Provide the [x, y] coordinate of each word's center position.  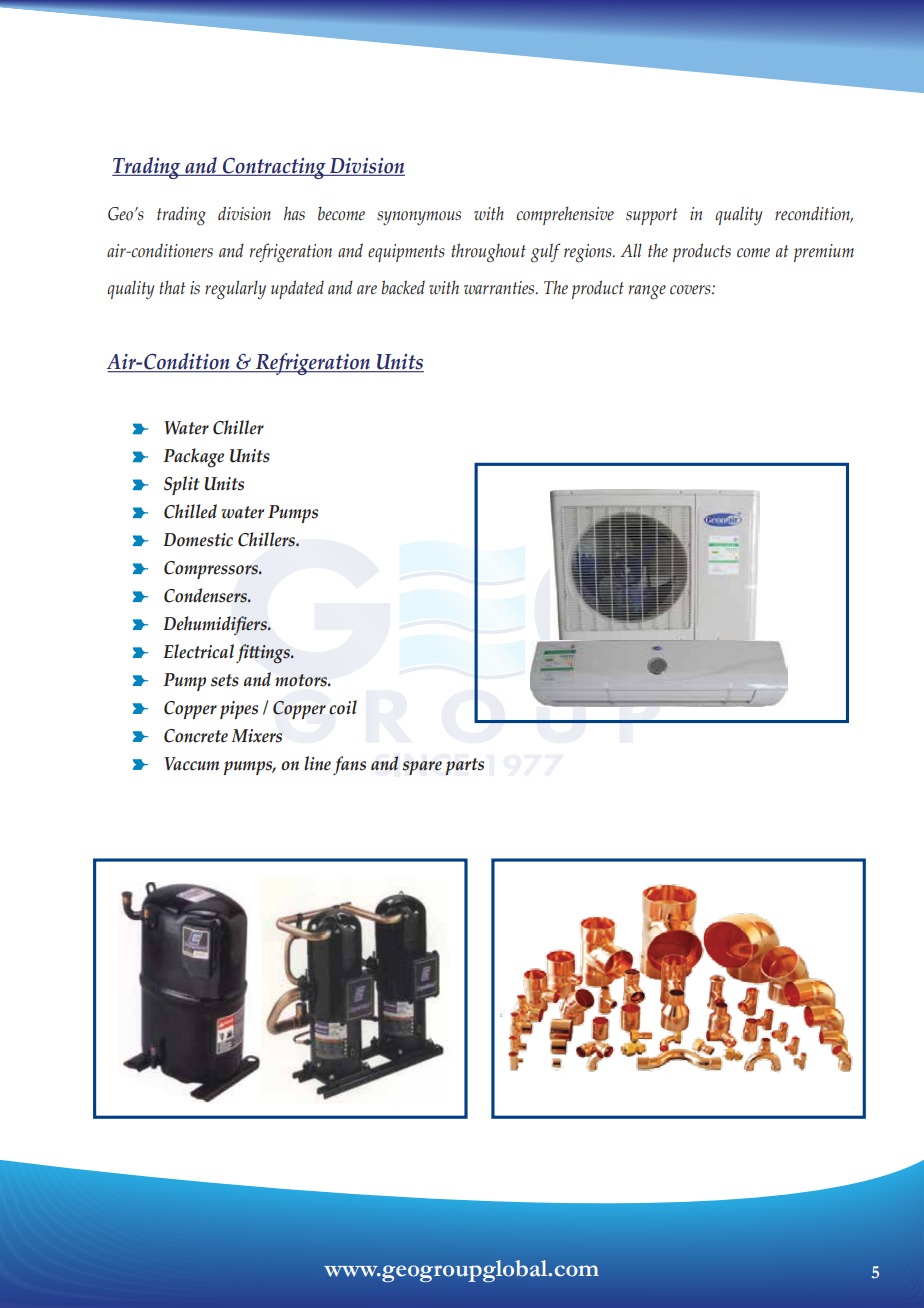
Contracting [274, 168]
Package [193, 458]
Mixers [256, 736]
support [651, 216]
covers [691, 290]
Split [182, 485]
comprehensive [565, 215]
